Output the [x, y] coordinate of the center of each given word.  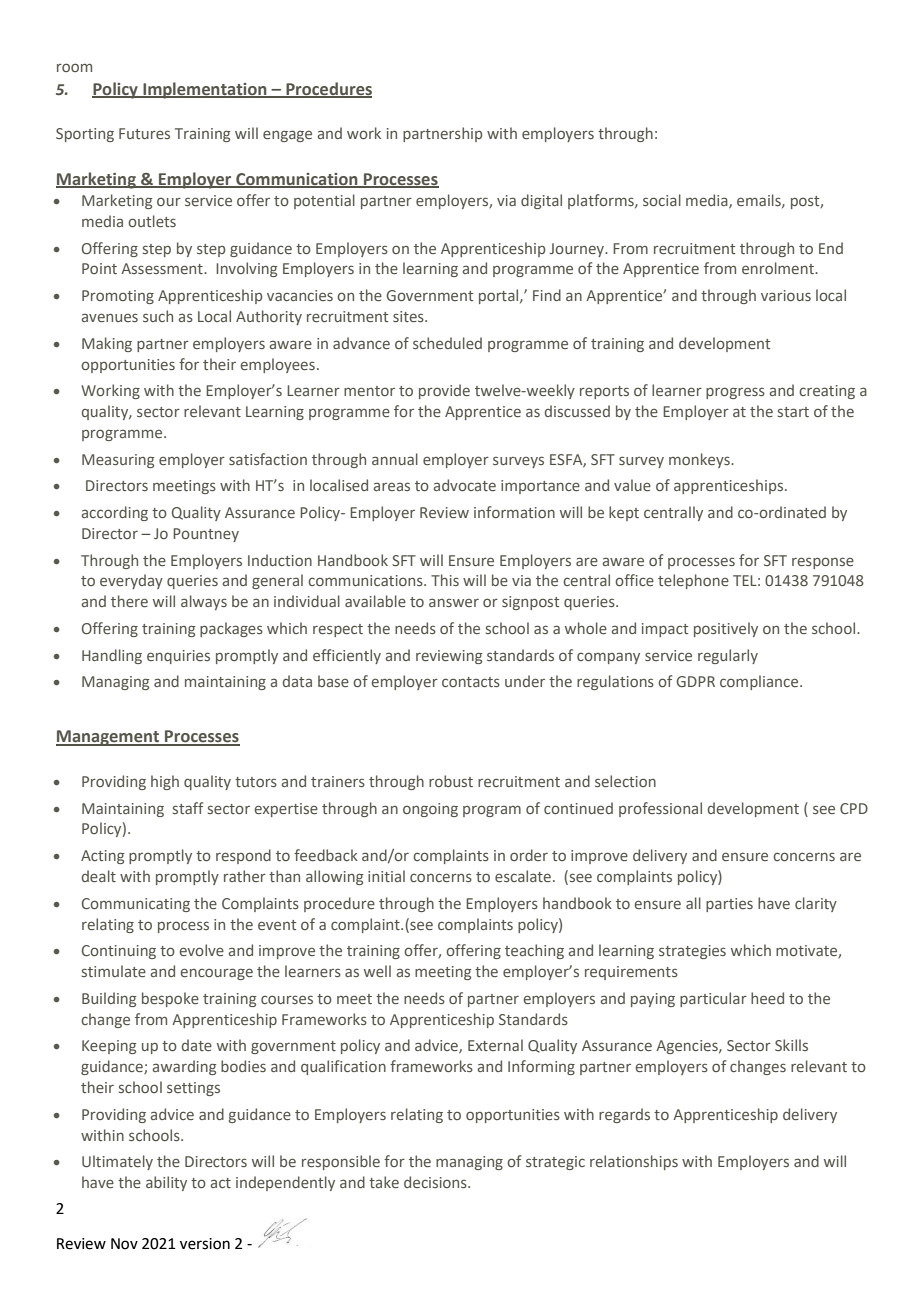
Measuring [118, 461]
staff [188, 808]
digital [541, 201]
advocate [465, 485]
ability [166, 1183]
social [662, 200]
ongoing [430, 810]
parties [729, 905]
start [793, 412]
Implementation [205, 90]
